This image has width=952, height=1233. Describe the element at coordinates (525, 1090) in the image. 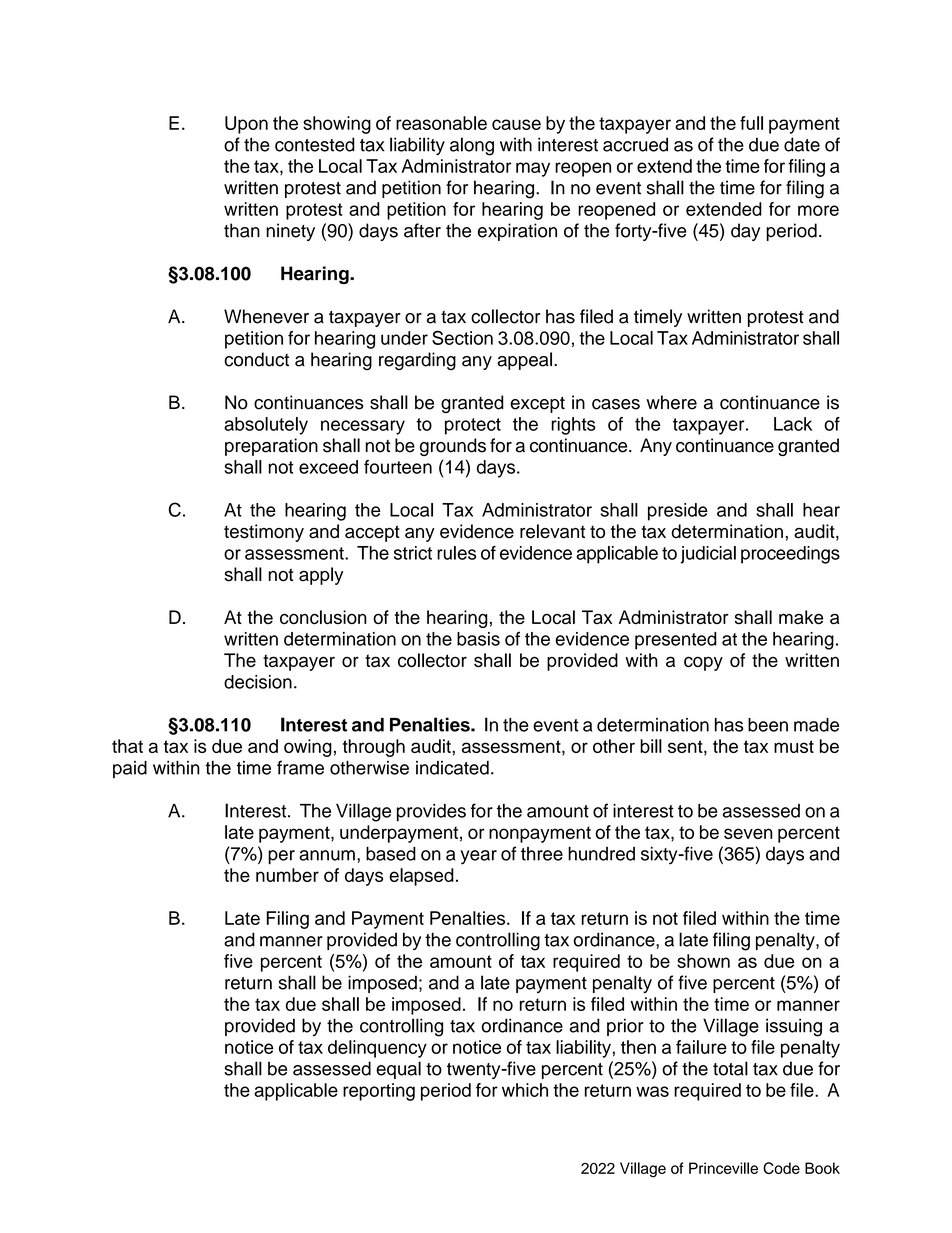

I see `which` at that location.
